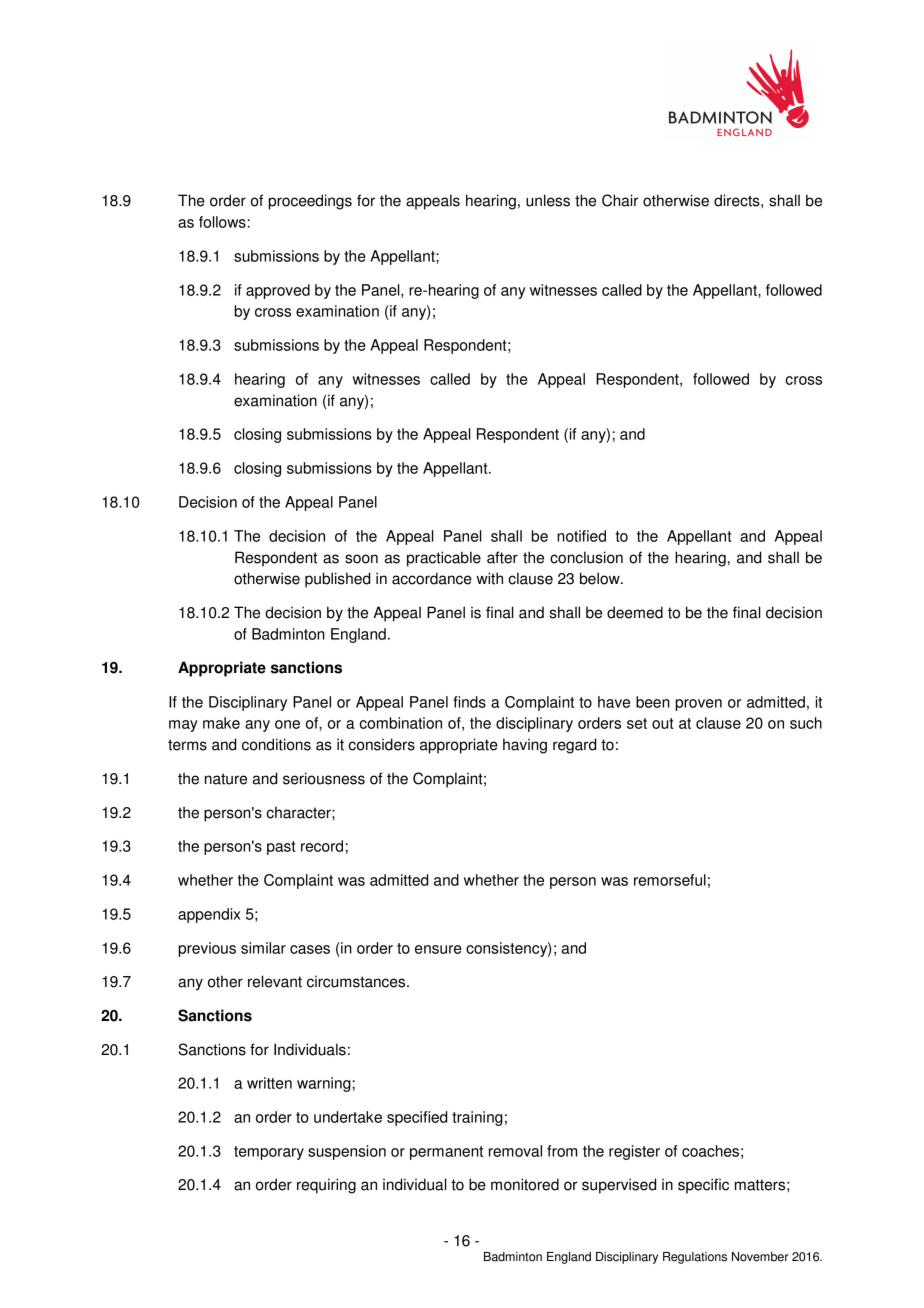 This document has height=1308, width=924. I want to click on remorseful, so click(670, 880).
